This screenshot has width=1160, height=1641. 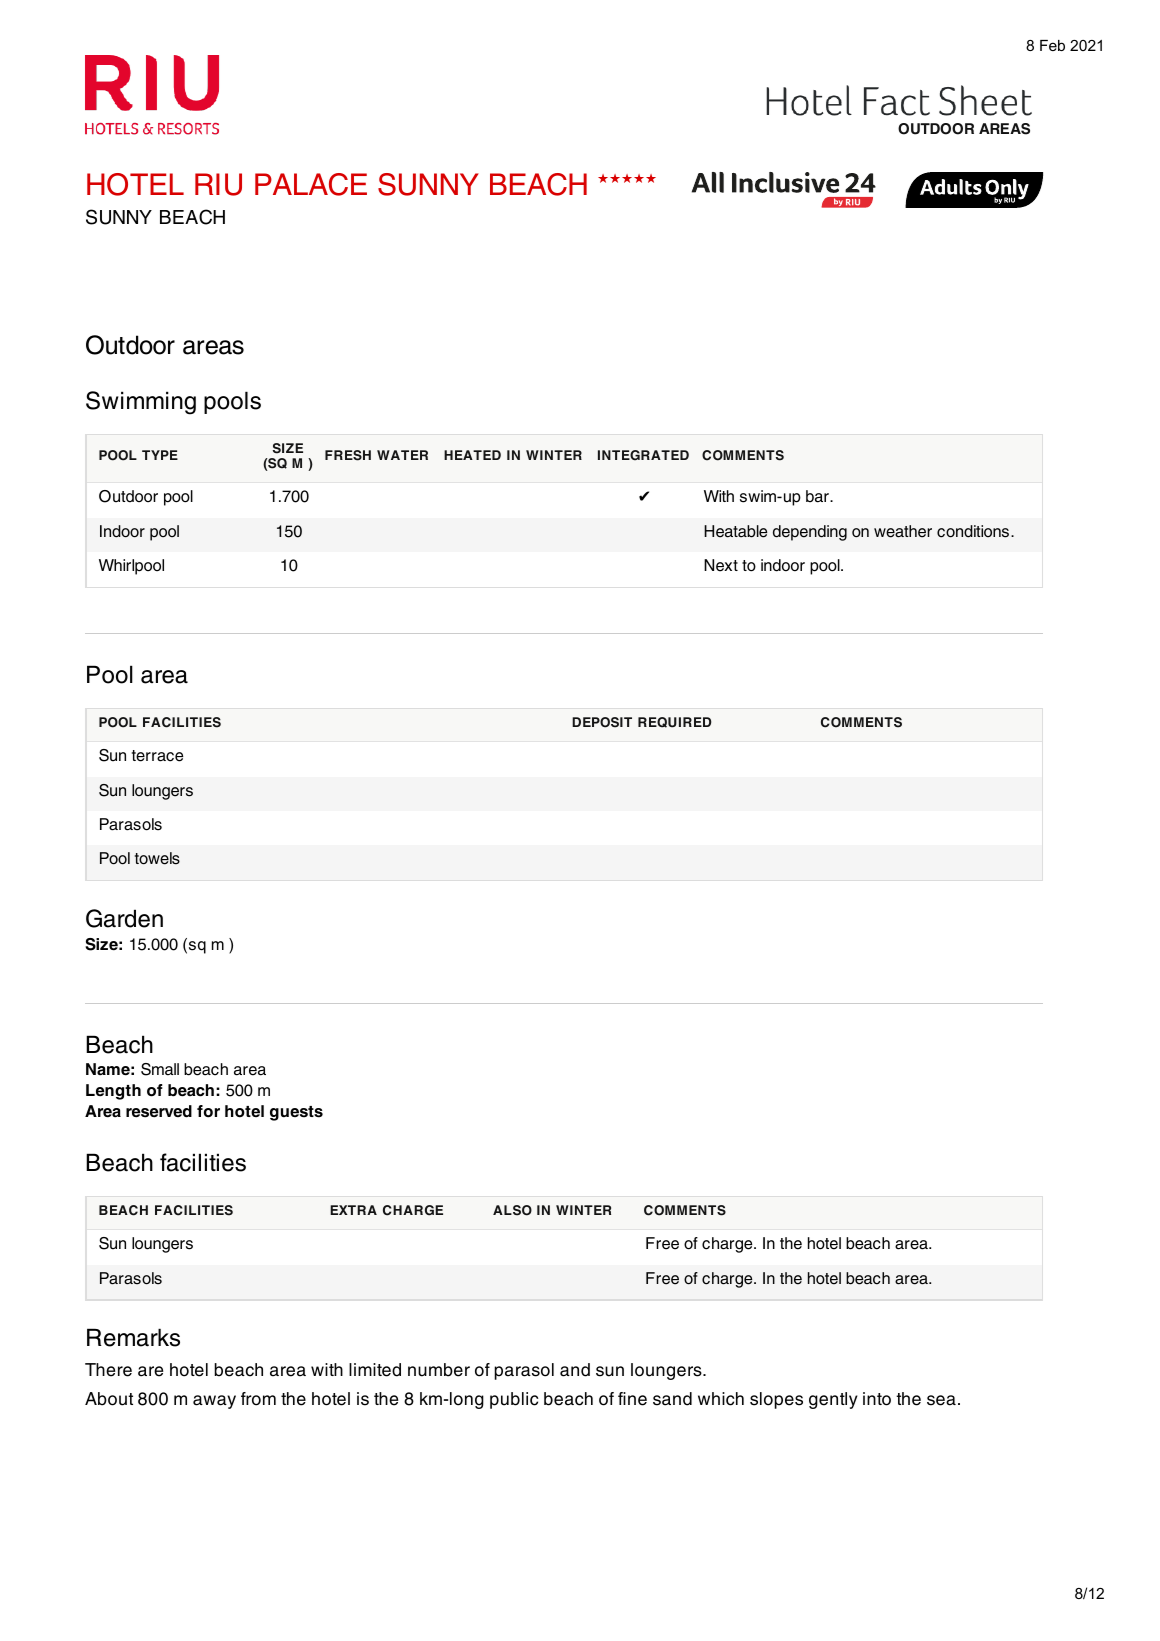 I want to click on REQUIRED, so click(x=674, y=722).
